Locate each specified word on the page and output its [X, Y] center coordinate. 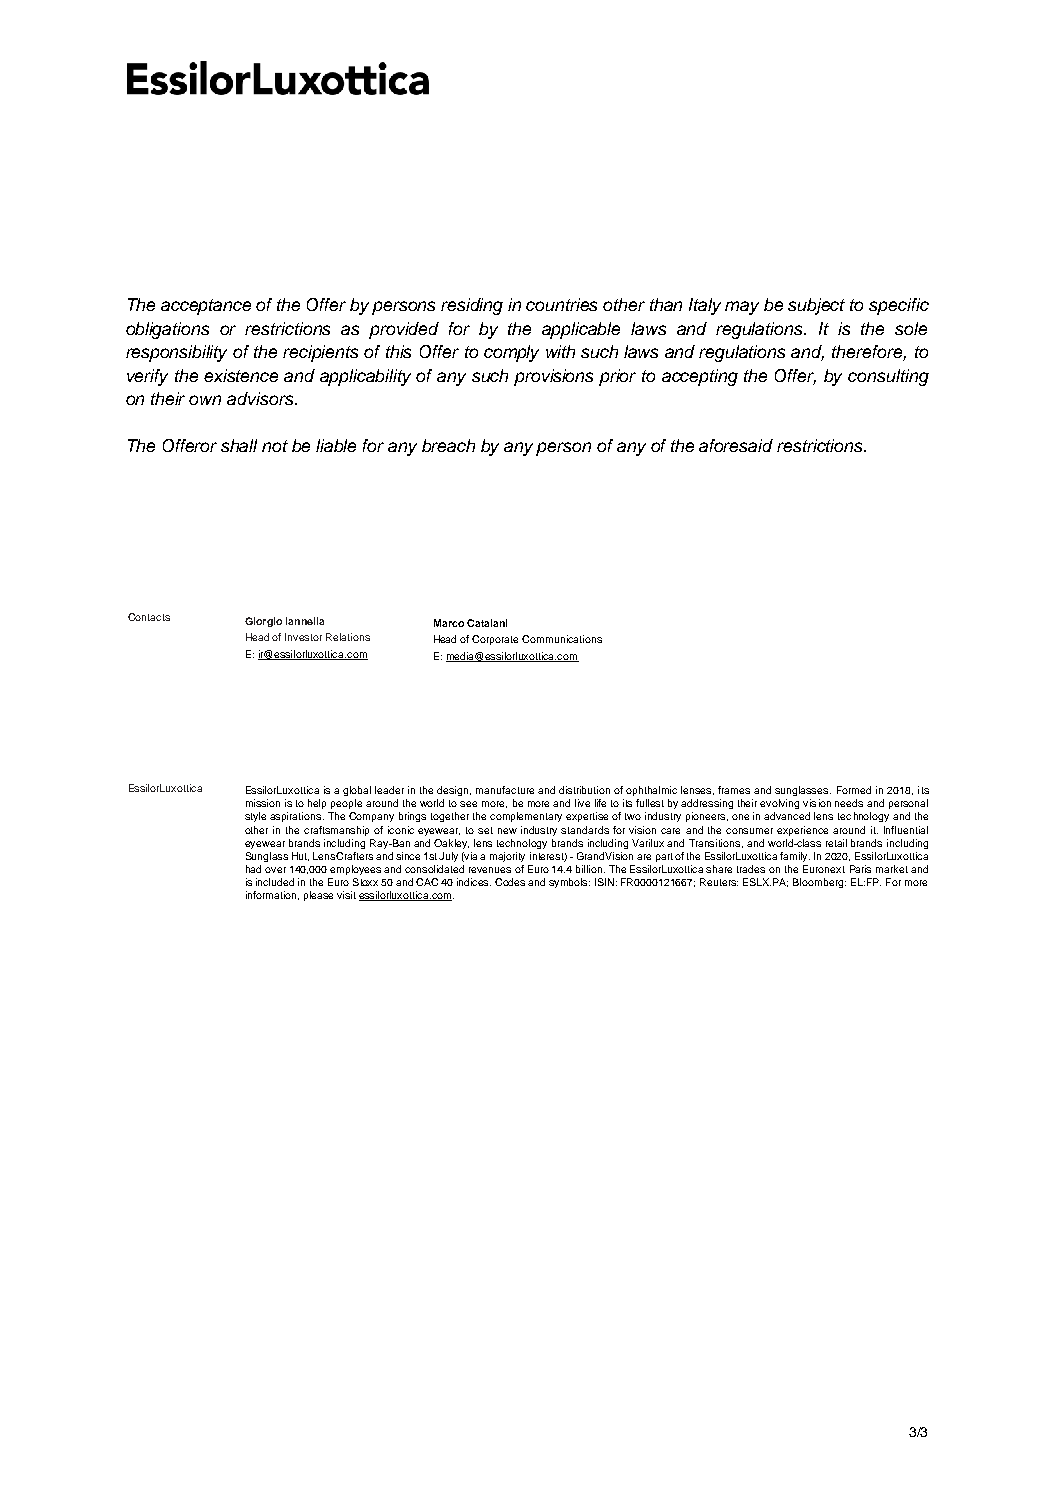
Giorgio [263, 622]
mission [263, 803]
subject [816, 306]
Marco [449, 623]
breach [448, 445]
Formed [854, 790]
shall [239, 445]
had [253, 869]
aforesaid [736, 445]
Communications [562, 639]
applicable [581, 330]
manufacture [505, 790]
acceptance [206, 307]
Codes [510, 882]
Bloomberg [819, 883]
